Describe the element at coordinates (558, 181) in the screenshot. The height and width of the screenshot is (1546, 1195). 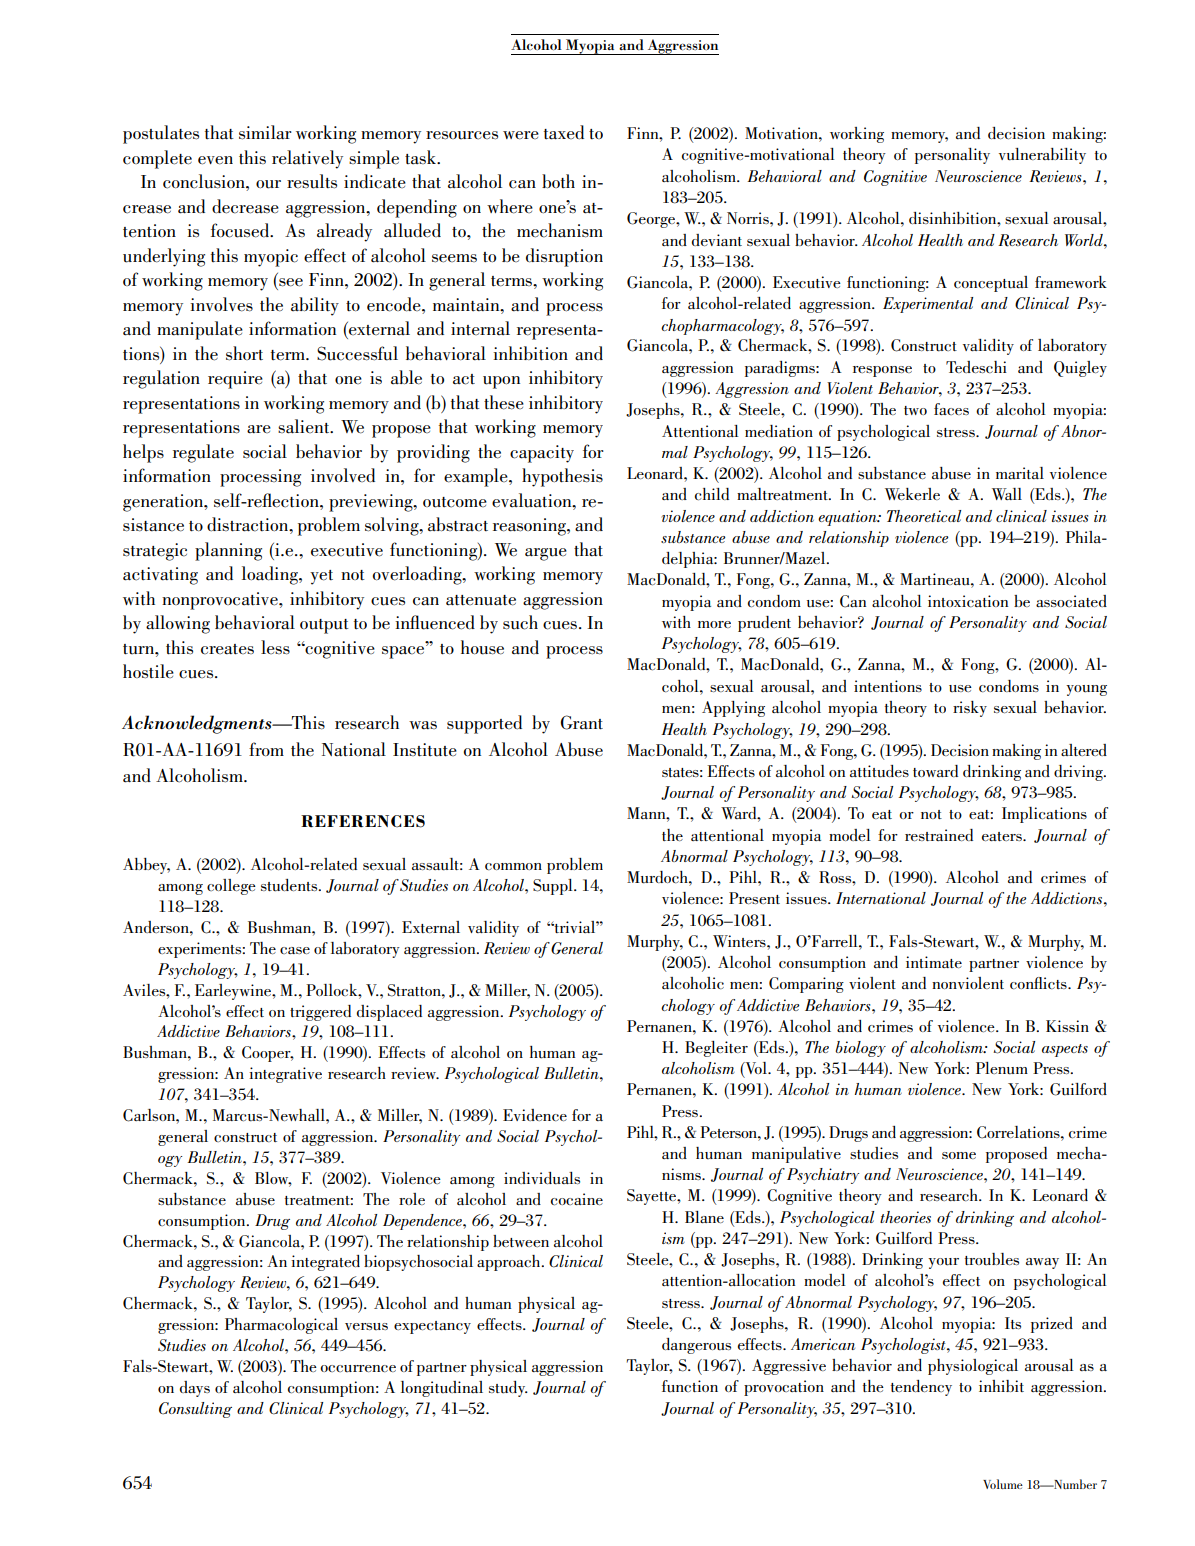
I see `both` at that location.
